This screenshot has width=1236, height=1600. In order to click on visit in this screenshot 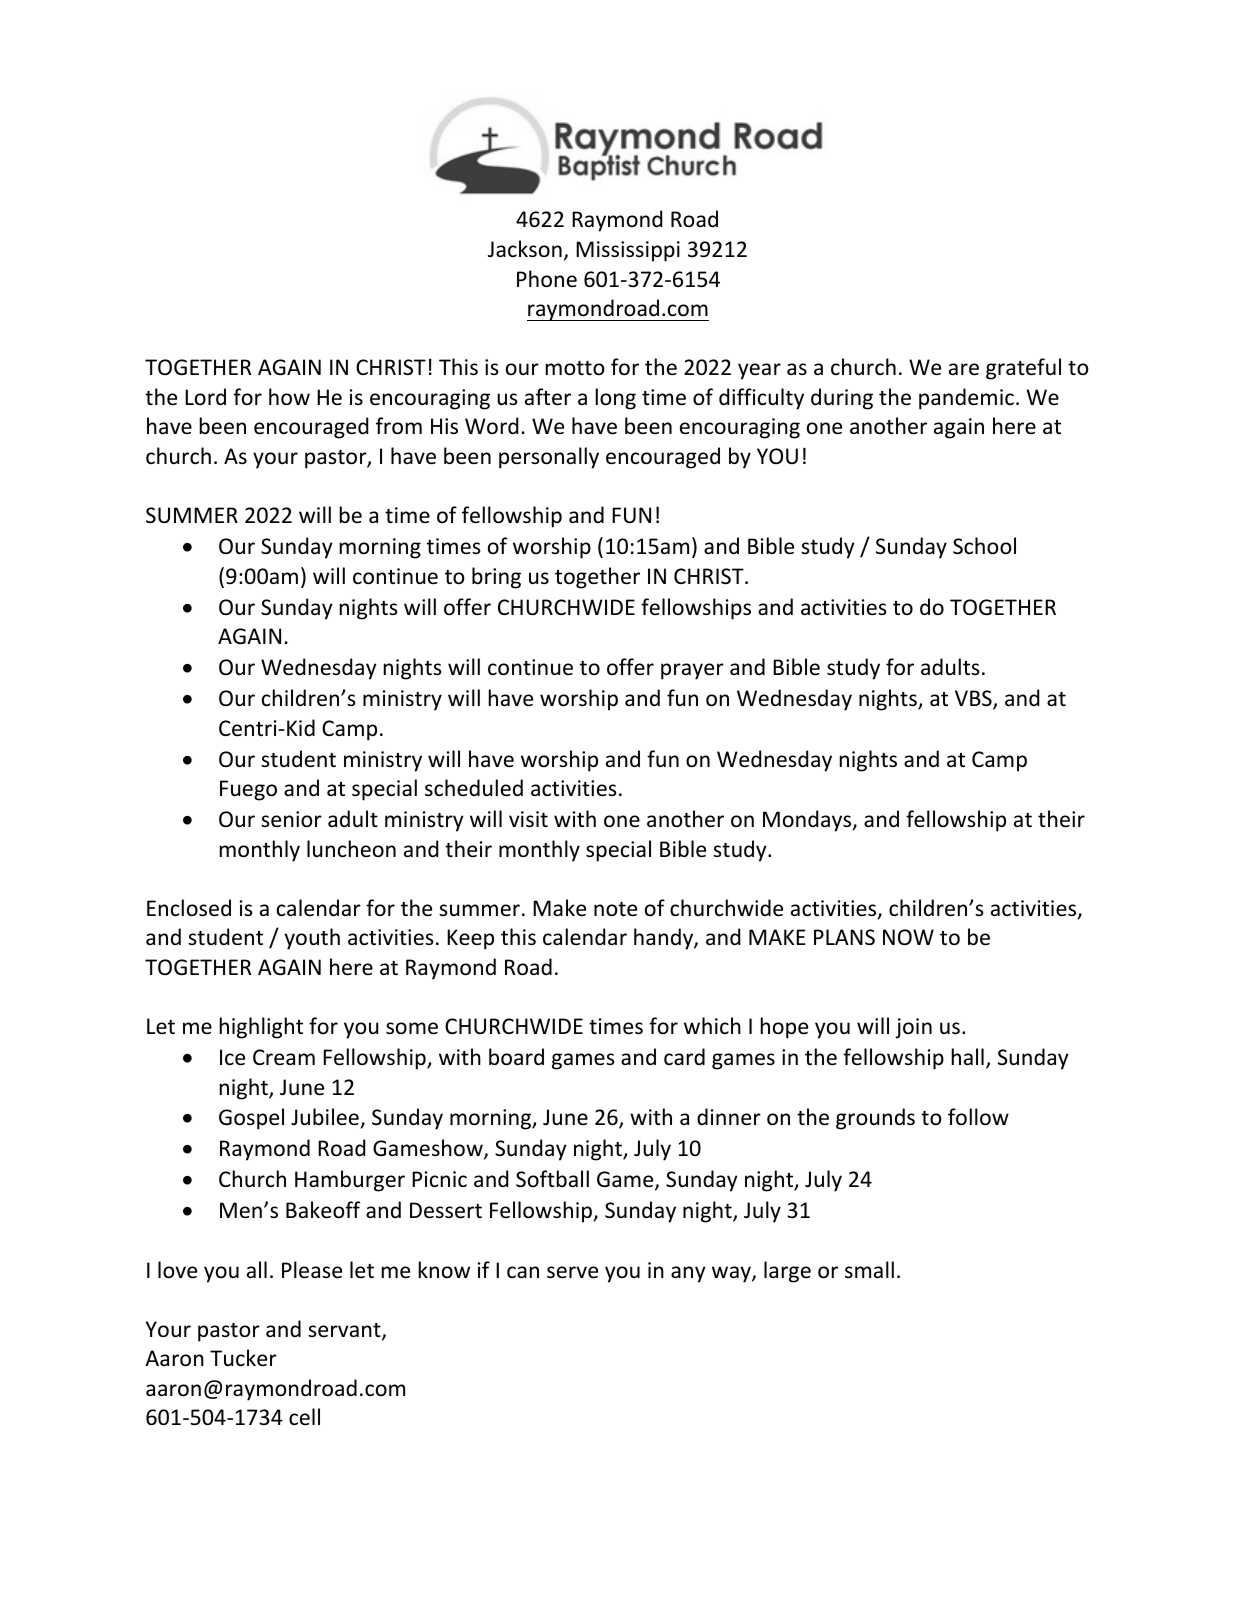, I will do `click(528, 819)`.
